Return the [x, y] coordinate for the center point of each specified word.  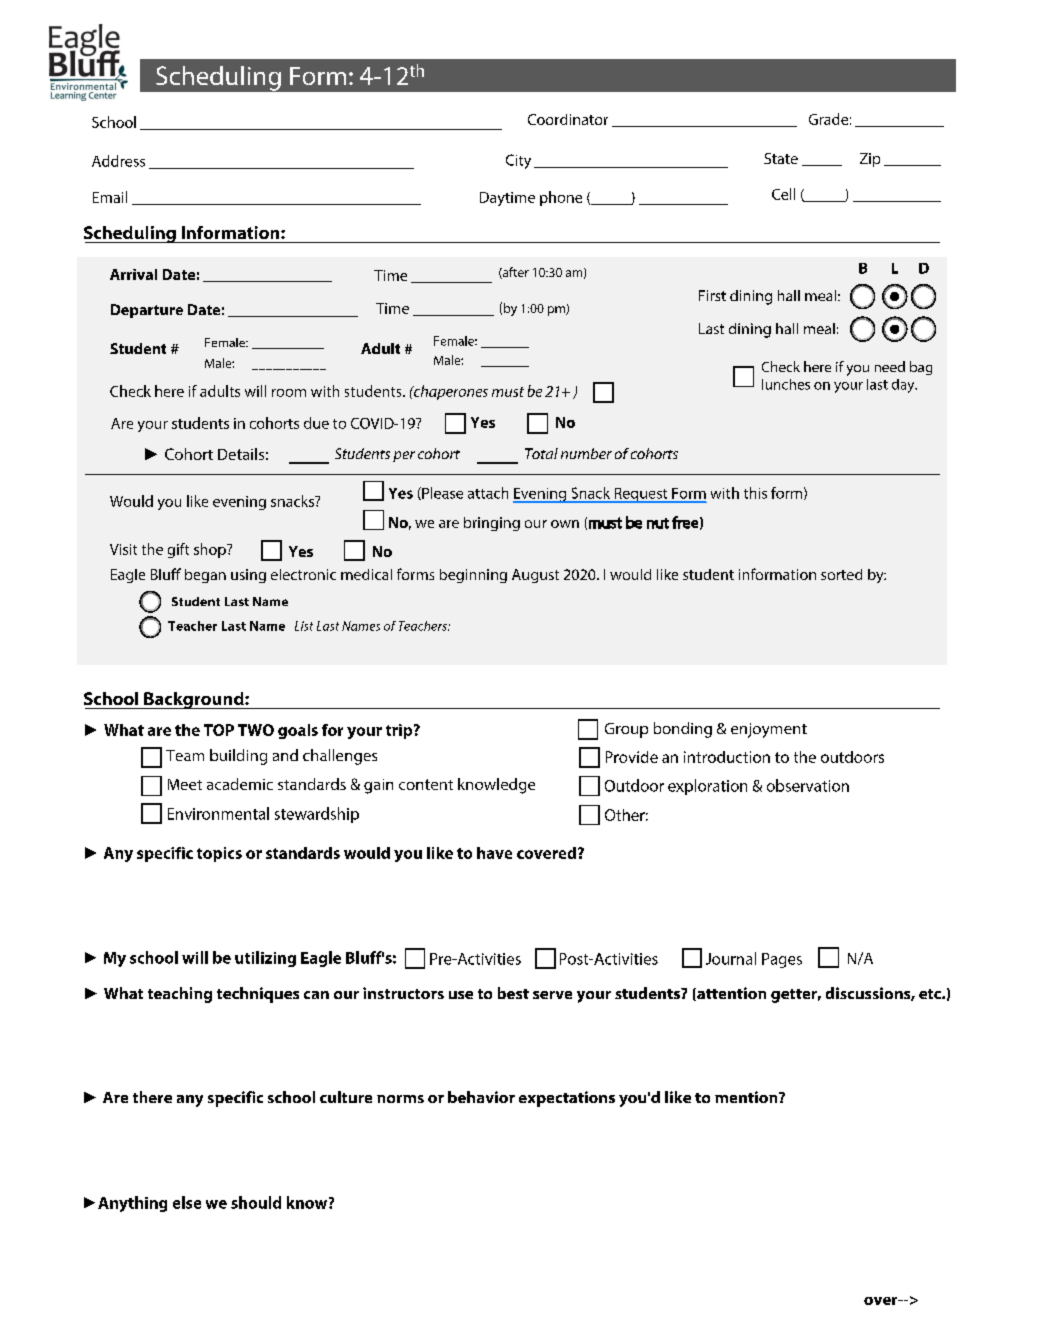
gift [178, 550]
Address [118, 161]
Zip [870, 160]
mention [747, 1097]
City [518, 161]
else [187, 1202]
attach [488, 493]
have [494, 853]
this [755, 493]
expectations [567, 1099]
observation [808, 785]
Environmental [218, 813]
